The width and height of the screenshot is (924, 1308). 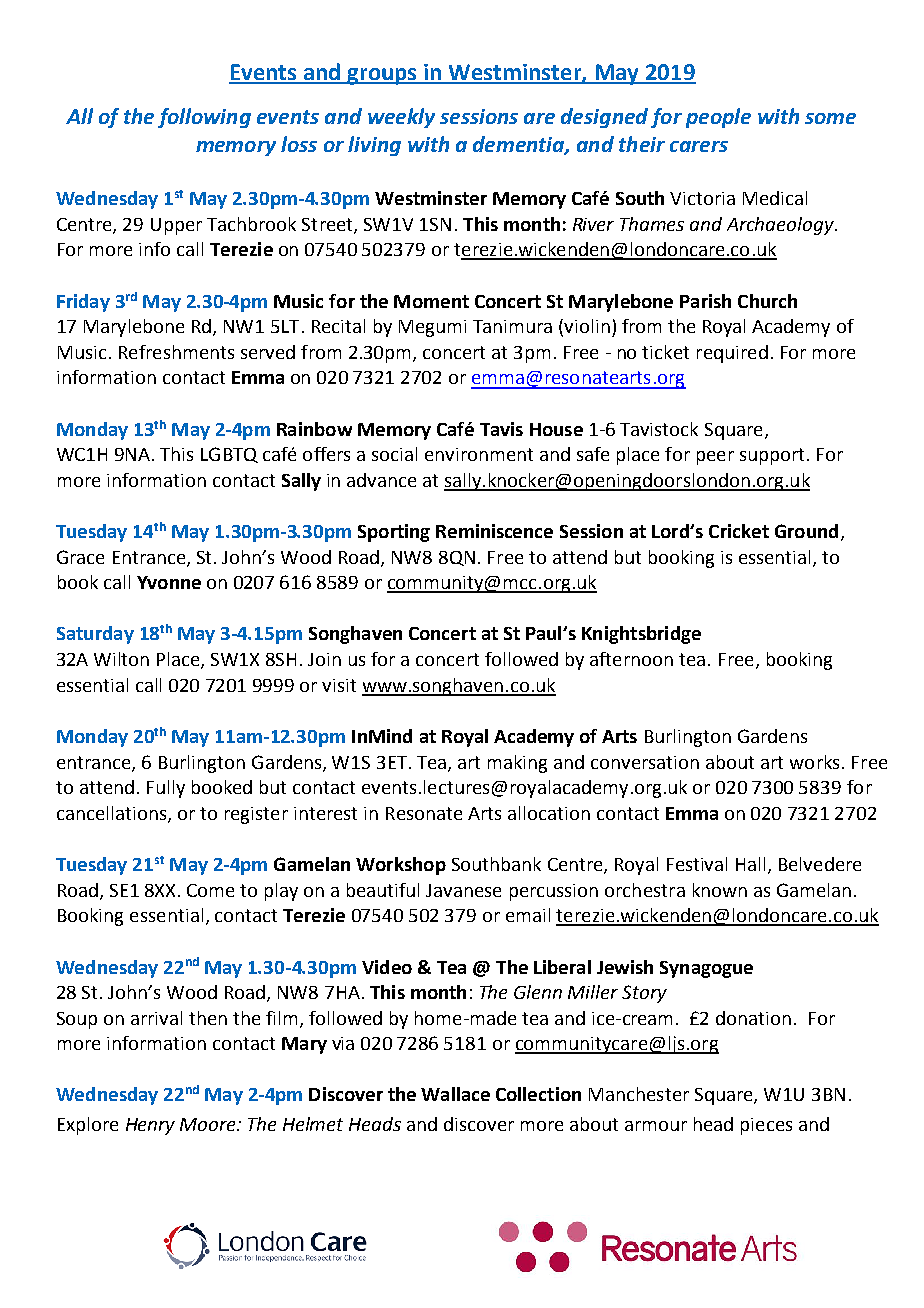 I want to click on Javanese, so click(x=463, y=890).
